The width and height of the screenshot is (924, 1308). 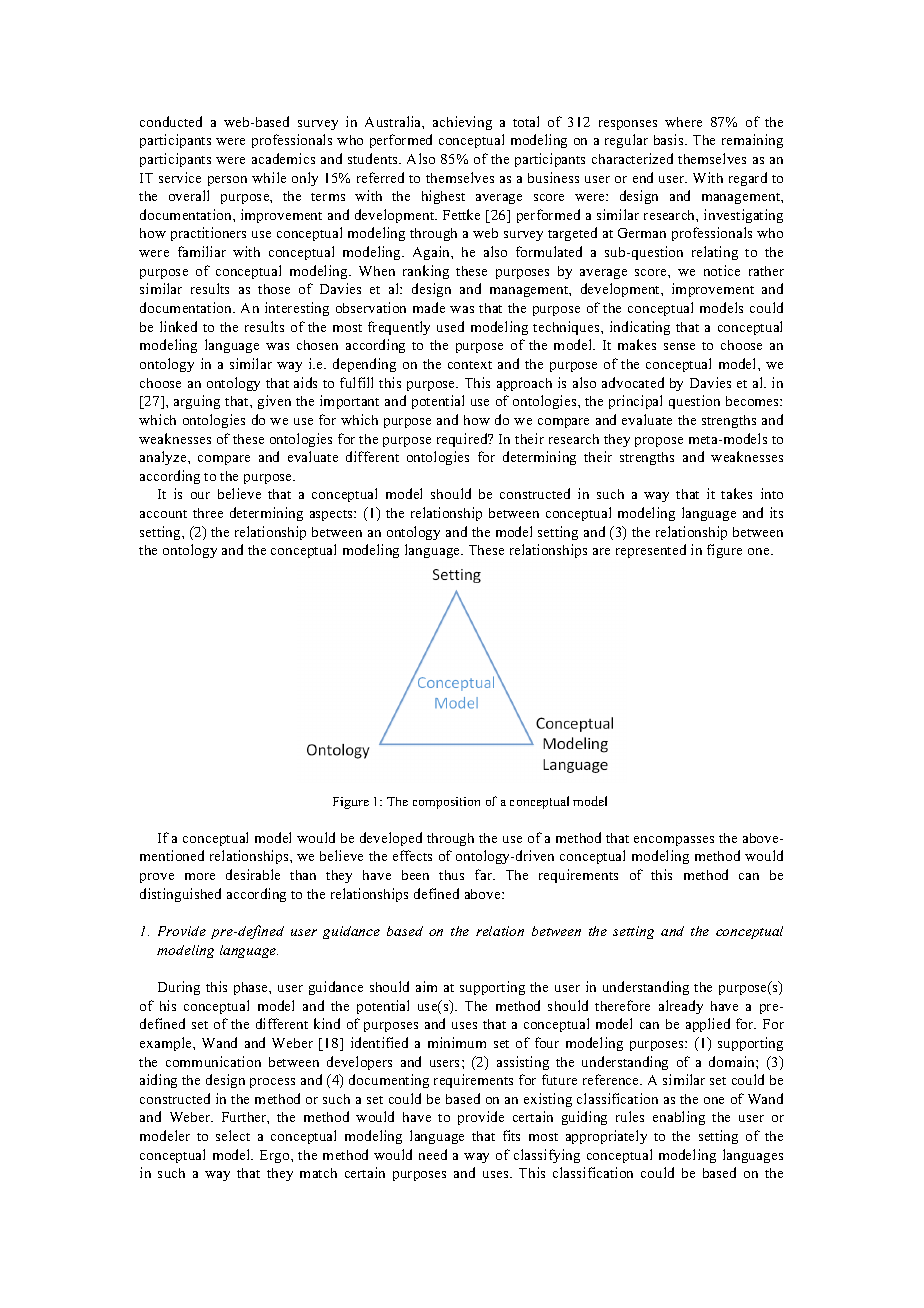 I want to click on arguing, so click(x=197, y=402).
